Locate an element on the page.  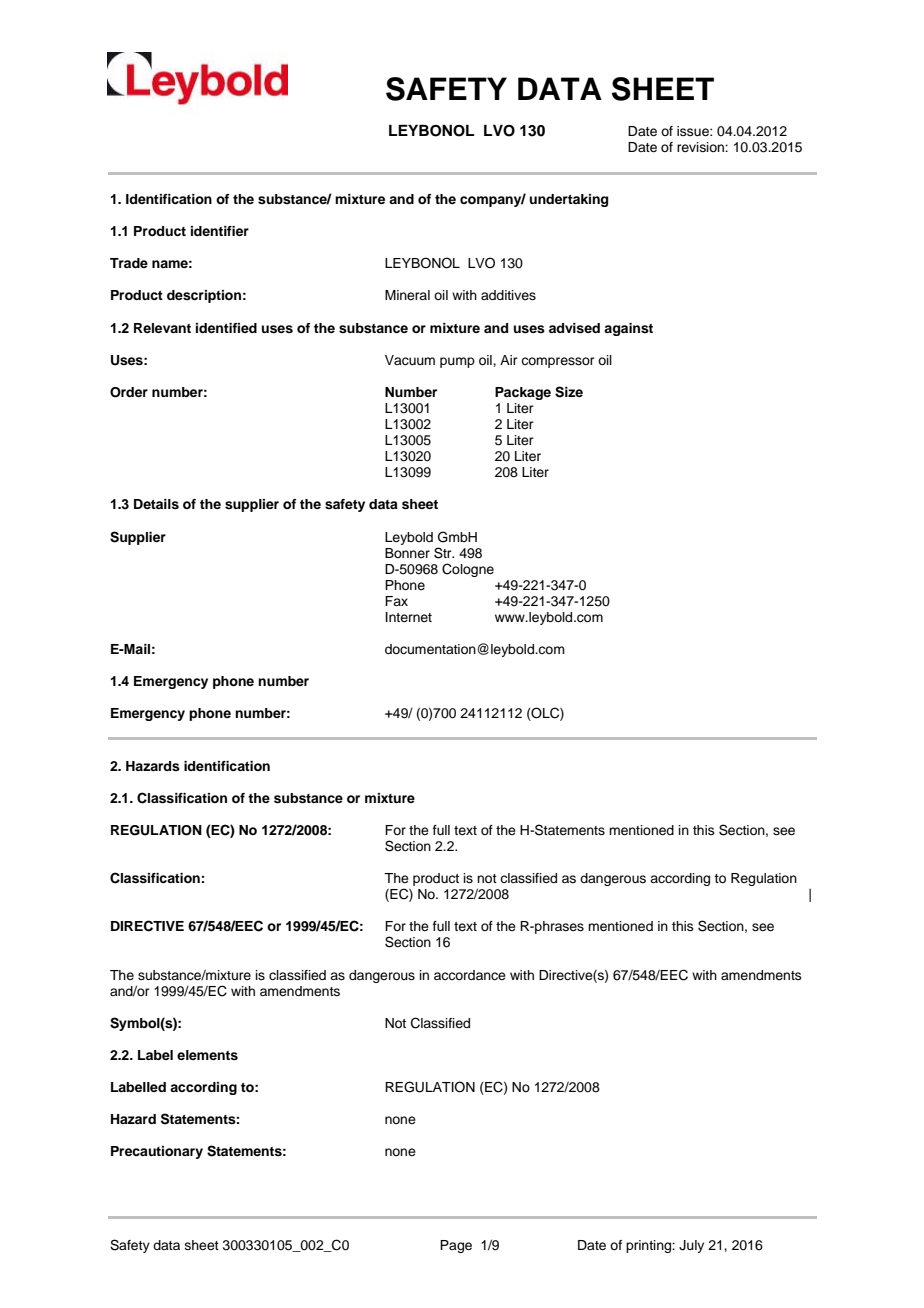
undertaking is located at coordinates (568, 200).
